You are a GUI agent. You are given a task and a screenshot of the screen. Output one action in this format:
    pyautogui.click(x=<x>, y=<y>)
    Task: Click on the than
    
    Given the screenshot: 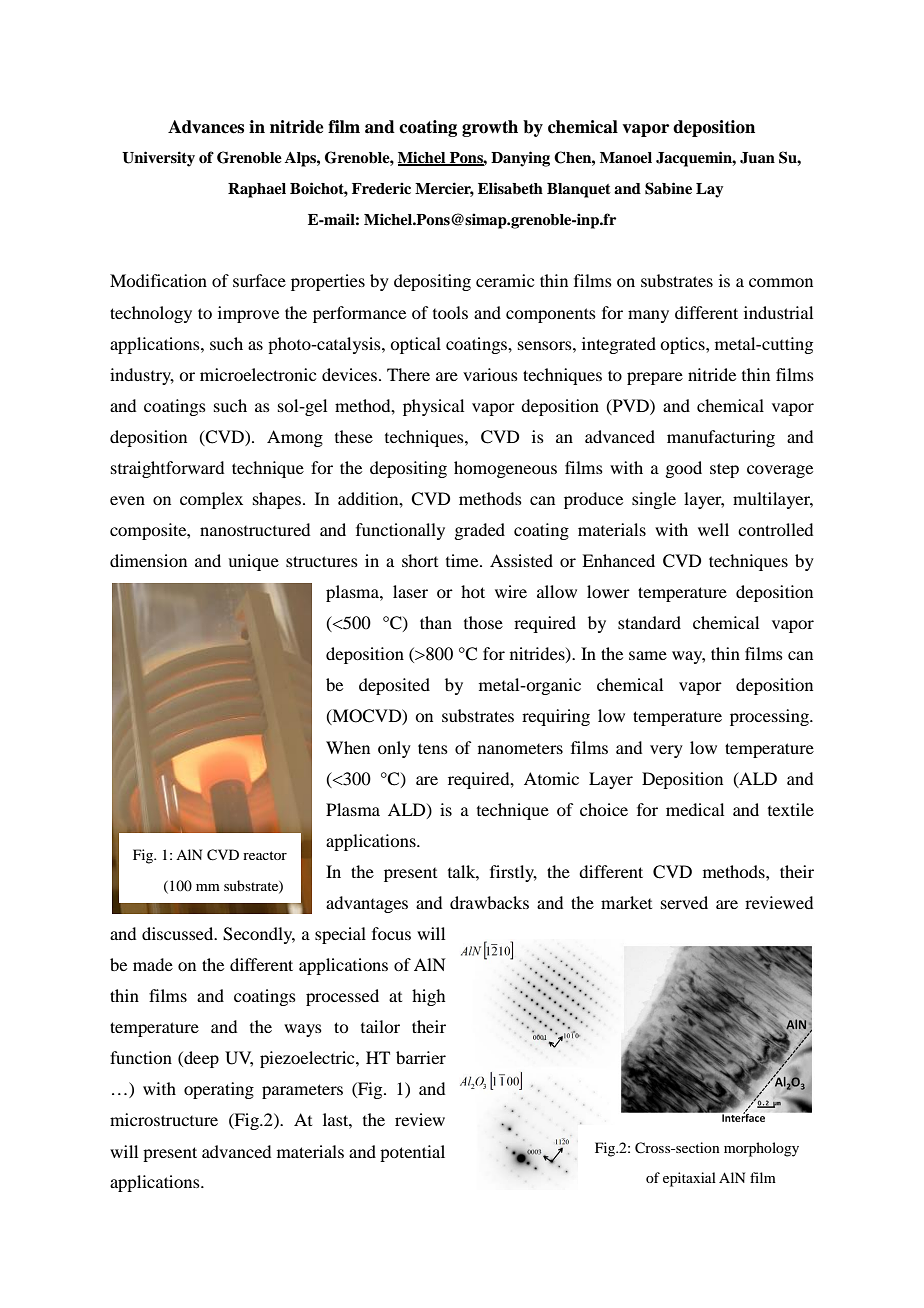 What is the action you would take?
    pyautogui.click(x=436, y=622)
